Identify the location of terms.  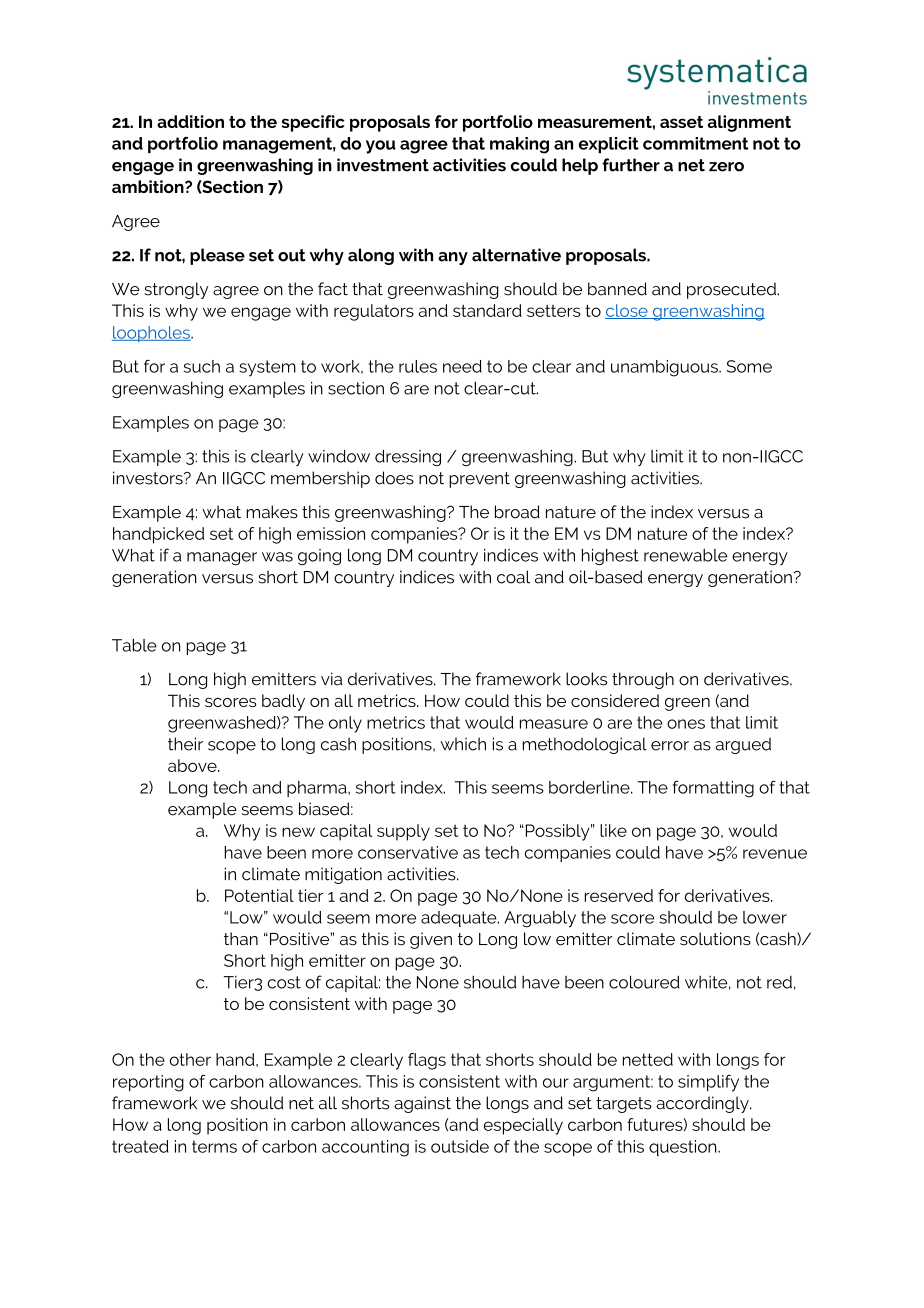
(214, 1146).
